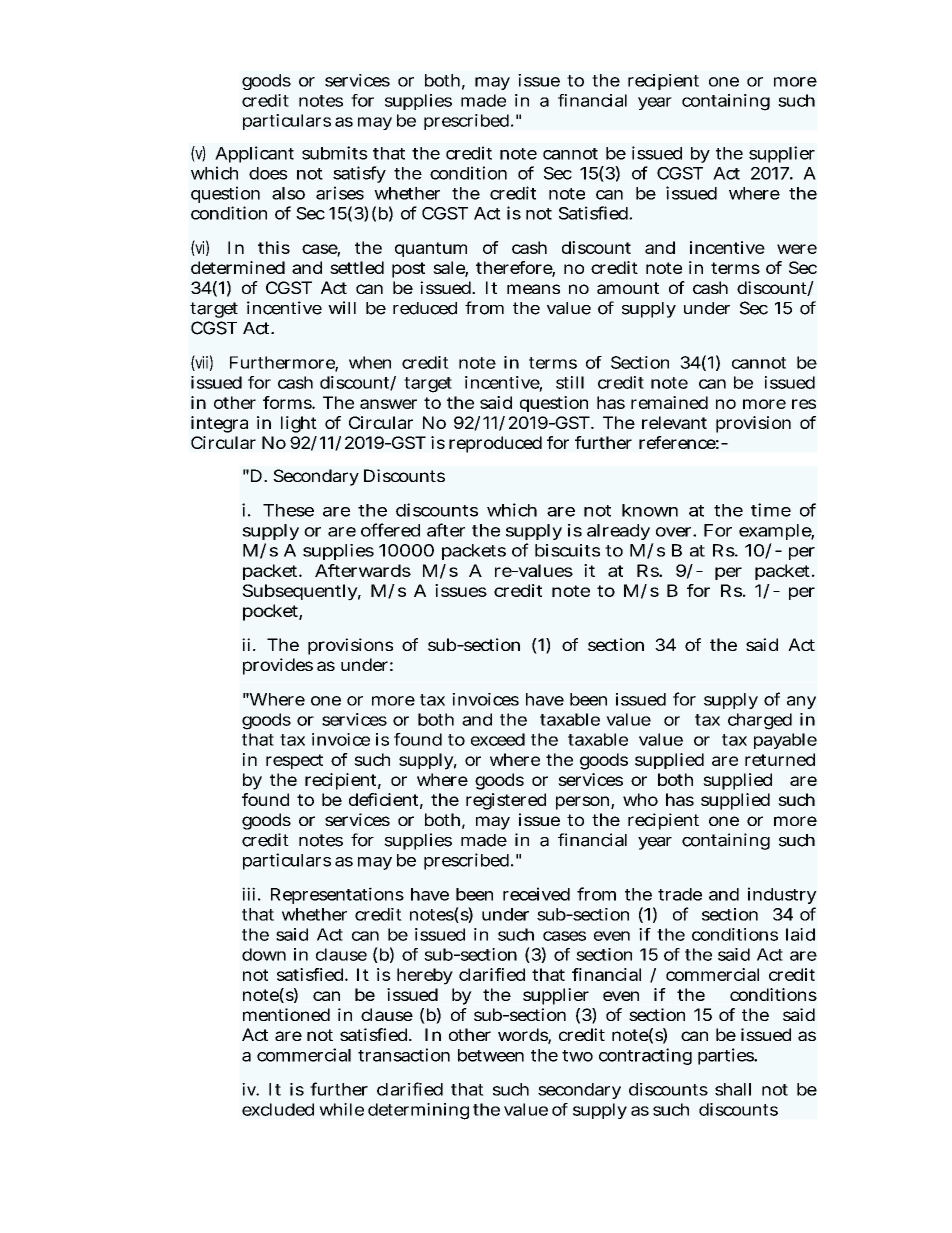  What do you see at coordinates (674, 422) in the page?
I see `relevant` at bounding box center [674, 422].
